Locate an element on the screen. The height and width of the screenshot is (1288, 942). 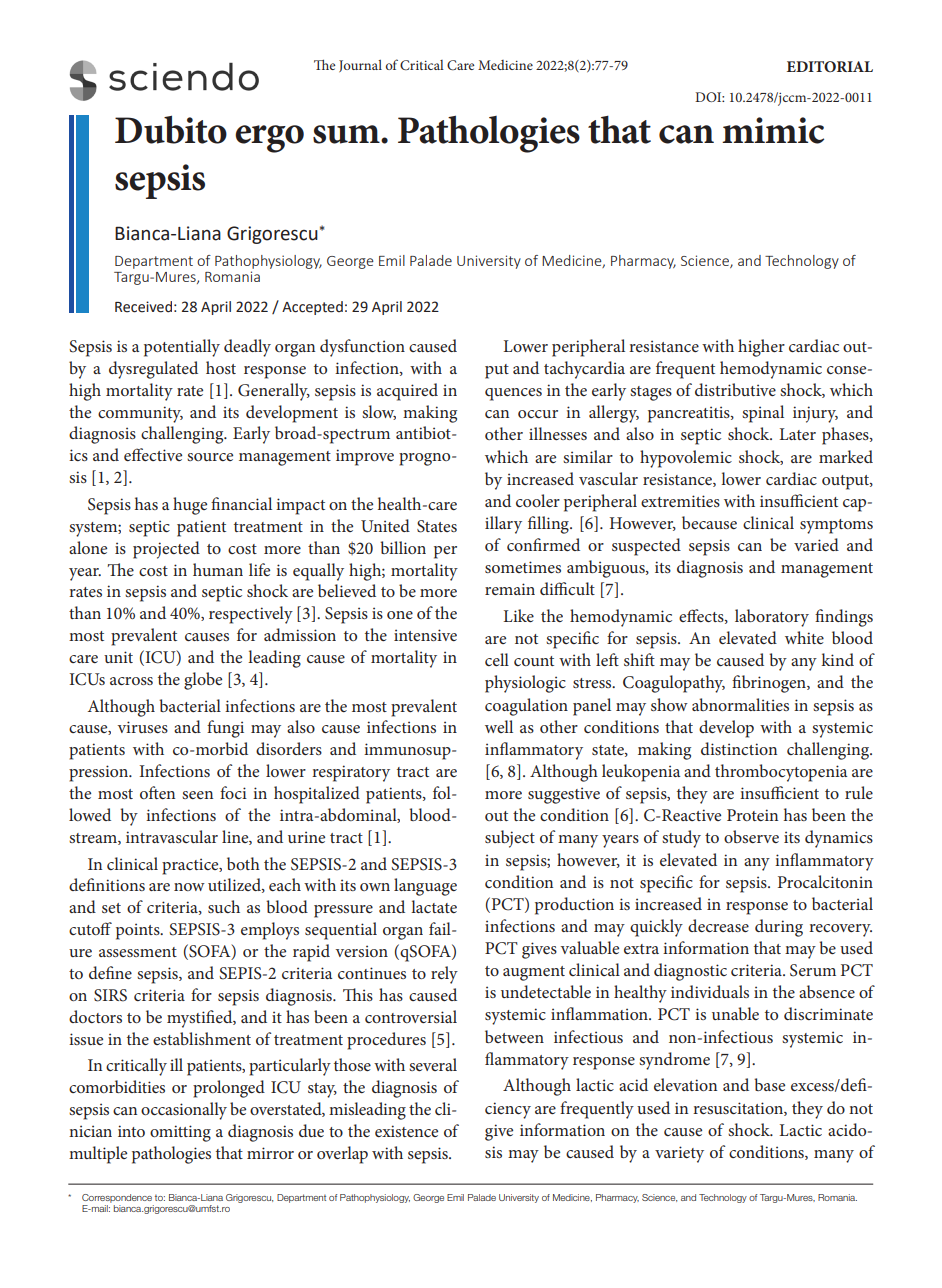
mimic is located at coordinates (773, 130).
